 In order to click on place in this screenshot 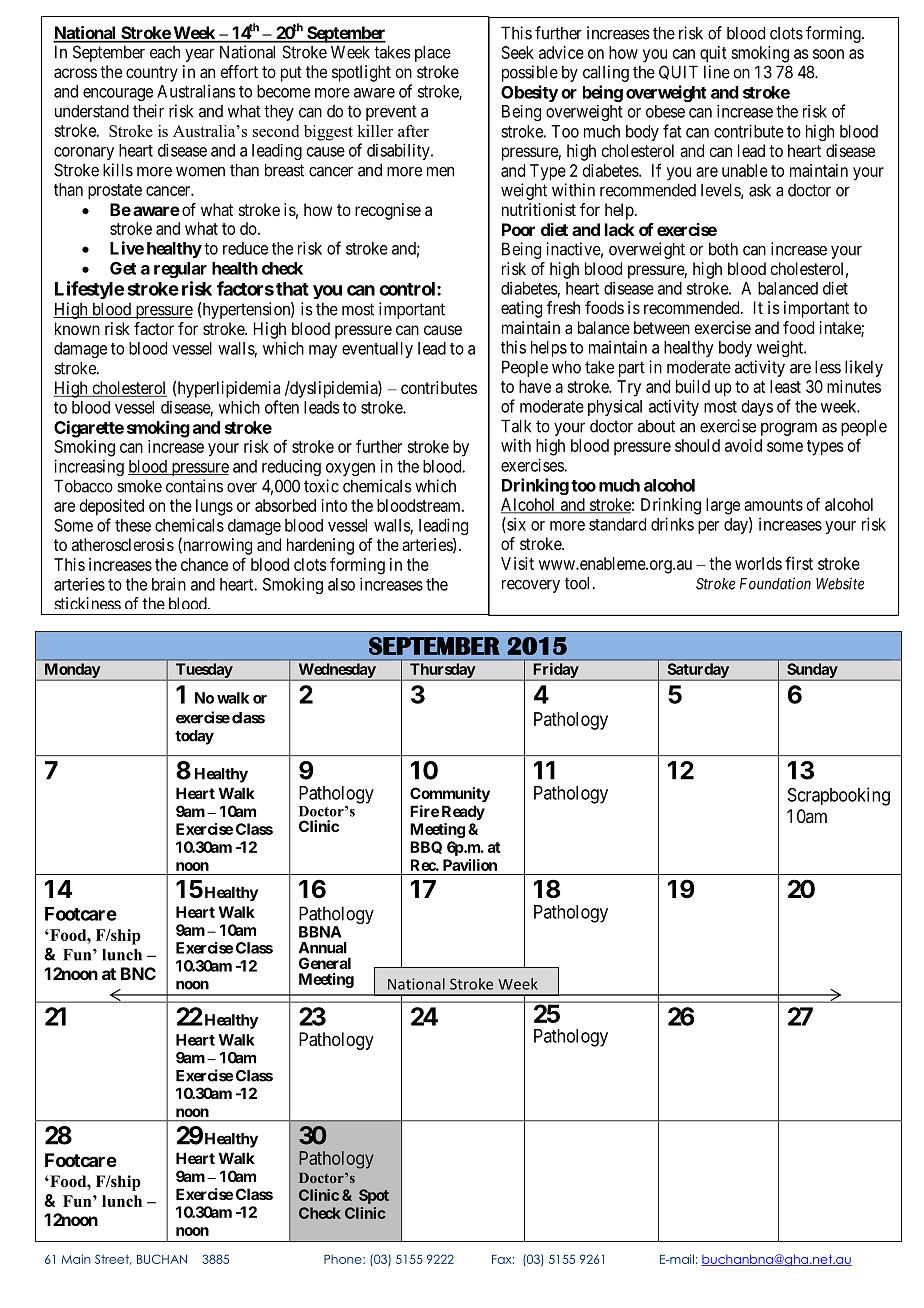, I will do `click(433, 53)`.
